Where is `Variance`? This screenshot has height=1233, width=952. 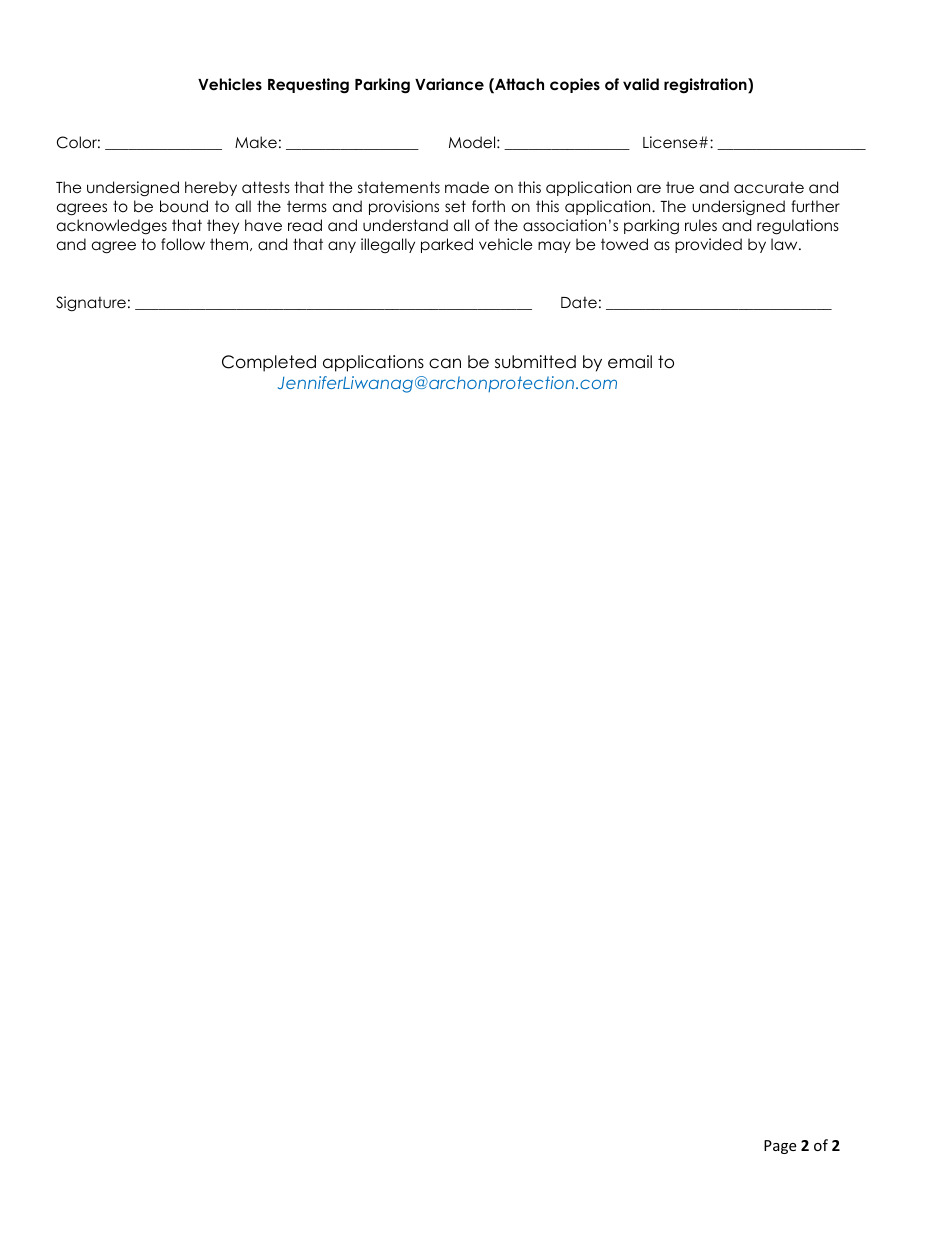
Variance is located at coordinates (449, 84).
